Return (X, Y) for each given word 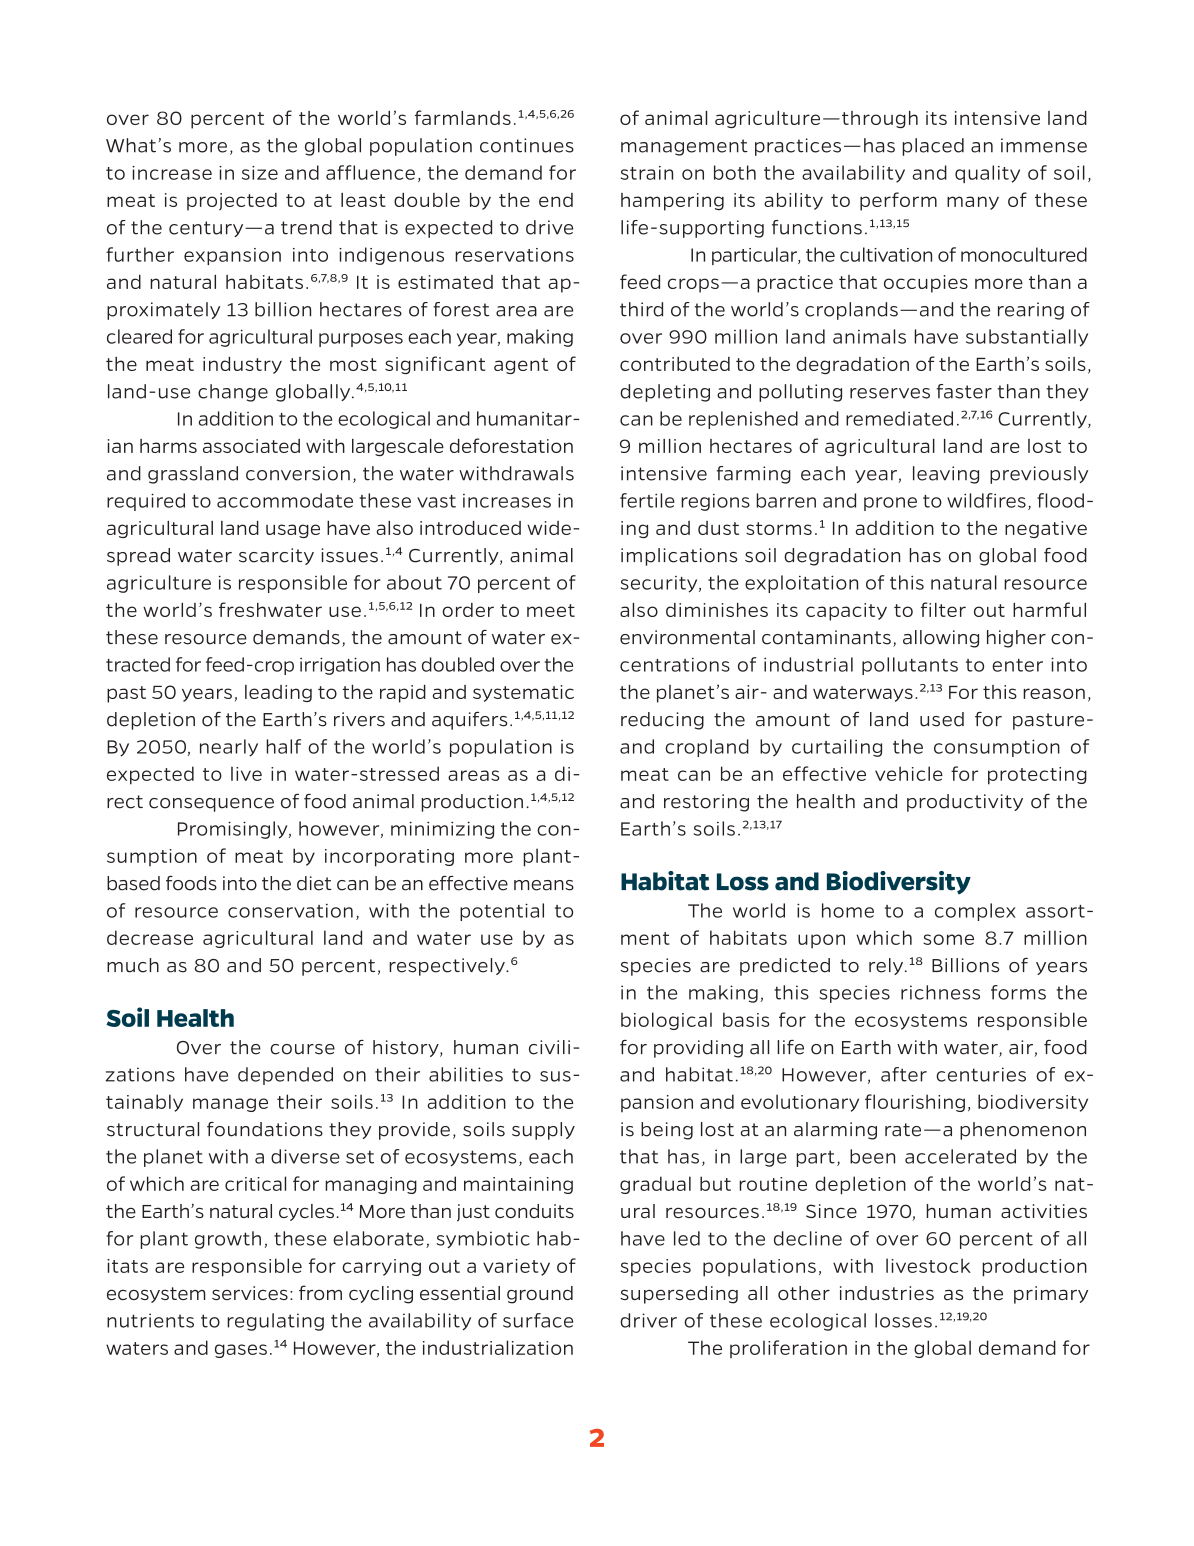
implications (679, 557)
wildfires (986, 500)
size (260, 173)
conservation (290, 911)
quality (987, 174)
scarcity (276, 556)
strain (647, 173)
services (250, 1293)
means (544, 885)
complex (975, 912)
